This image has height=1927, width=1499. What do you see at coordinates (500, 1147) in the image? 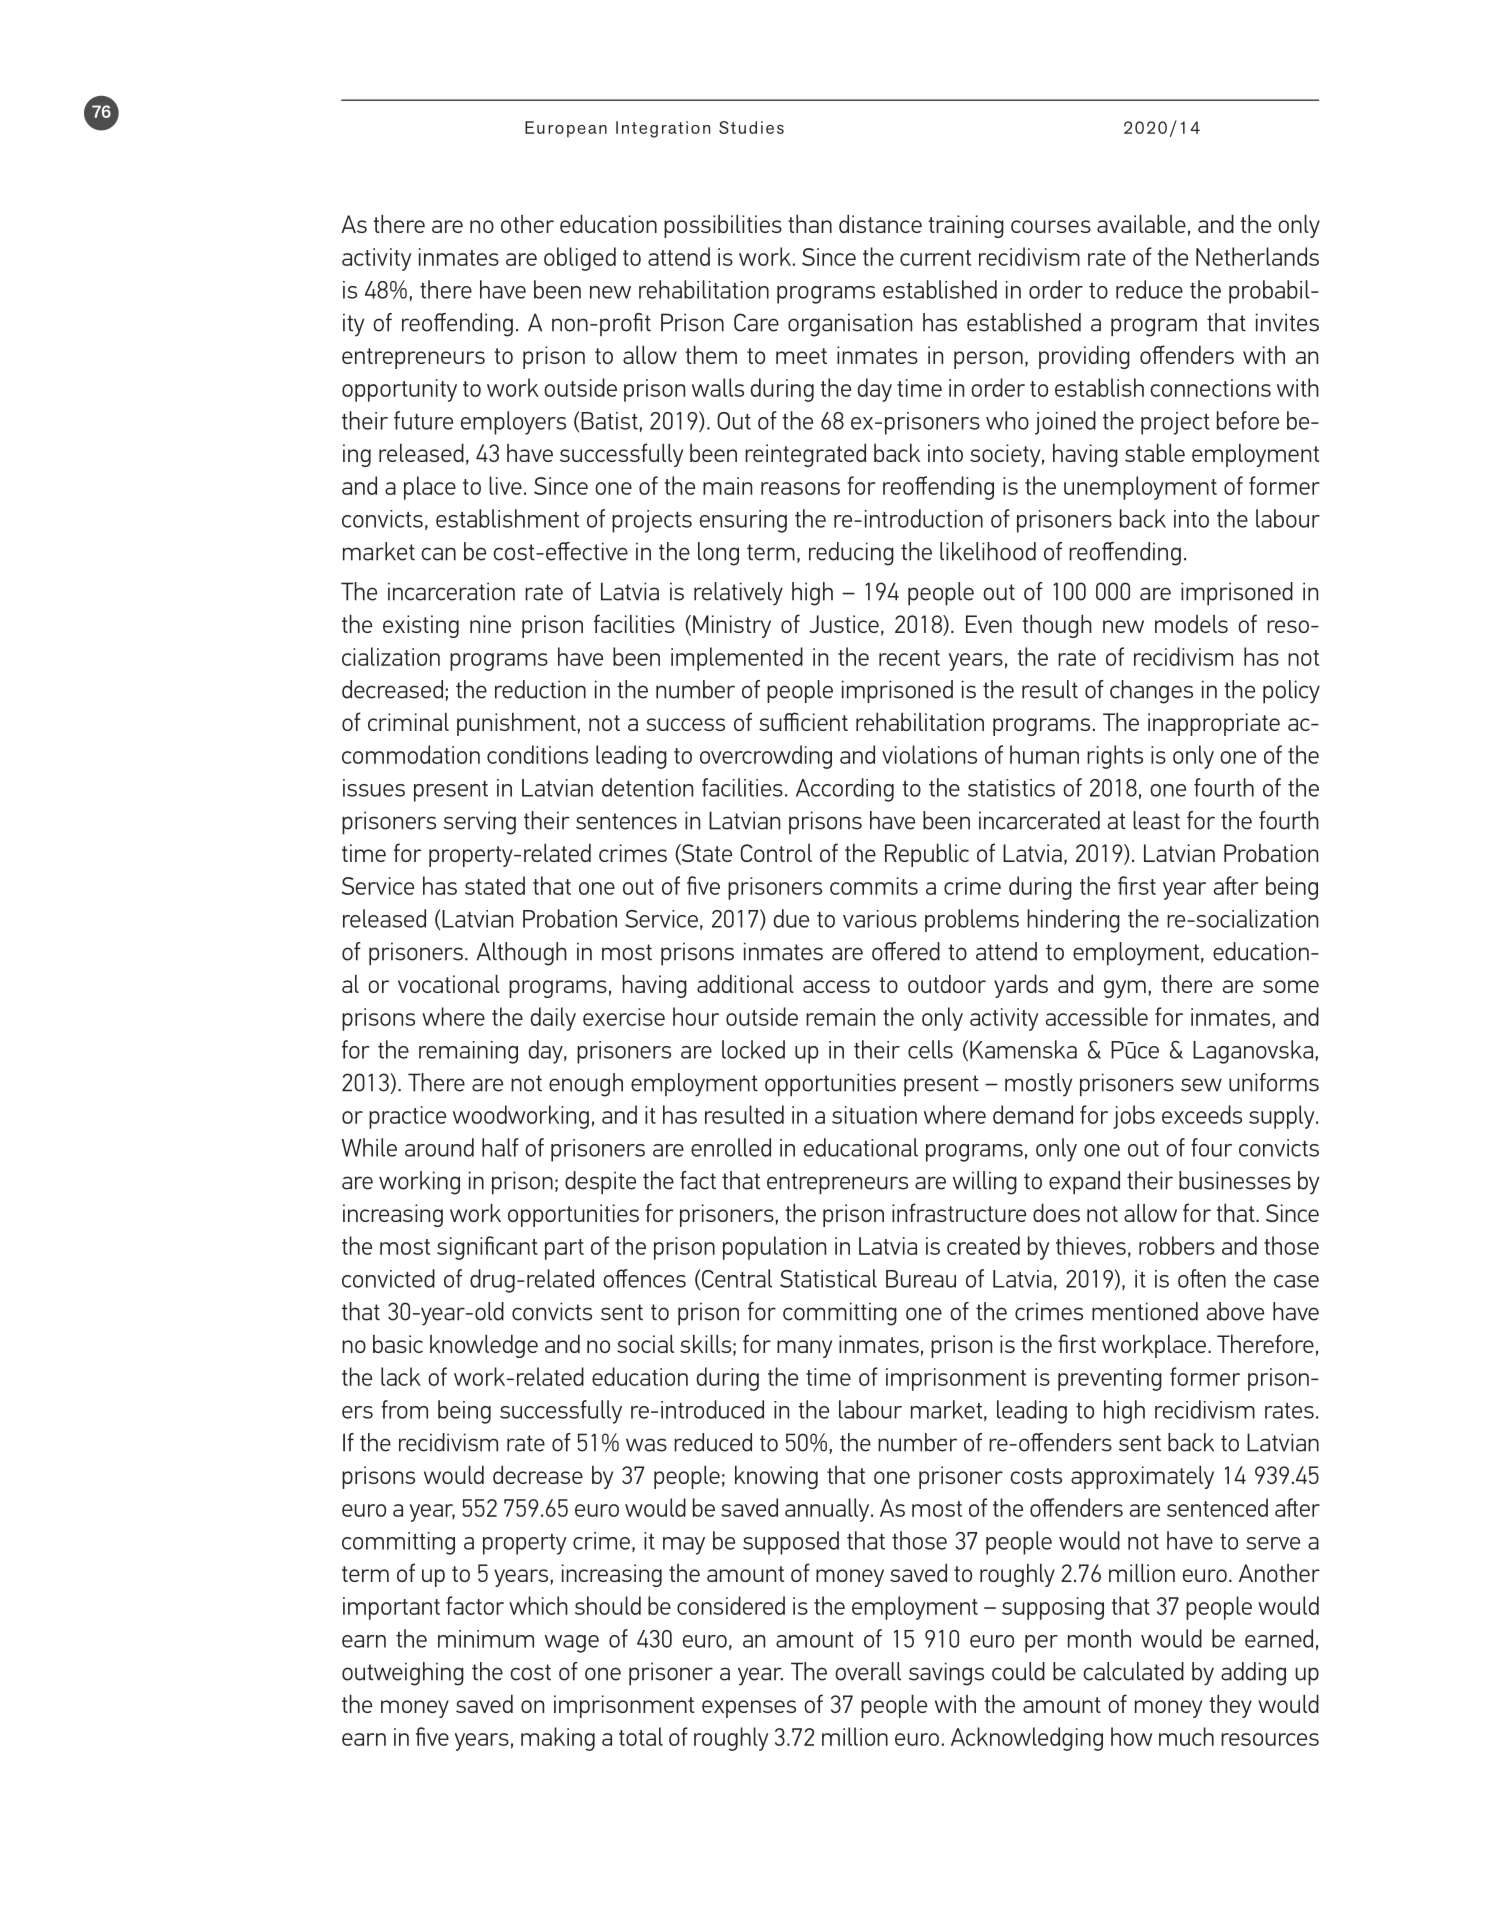
I see `half` at bounding box center [500, 1147].
